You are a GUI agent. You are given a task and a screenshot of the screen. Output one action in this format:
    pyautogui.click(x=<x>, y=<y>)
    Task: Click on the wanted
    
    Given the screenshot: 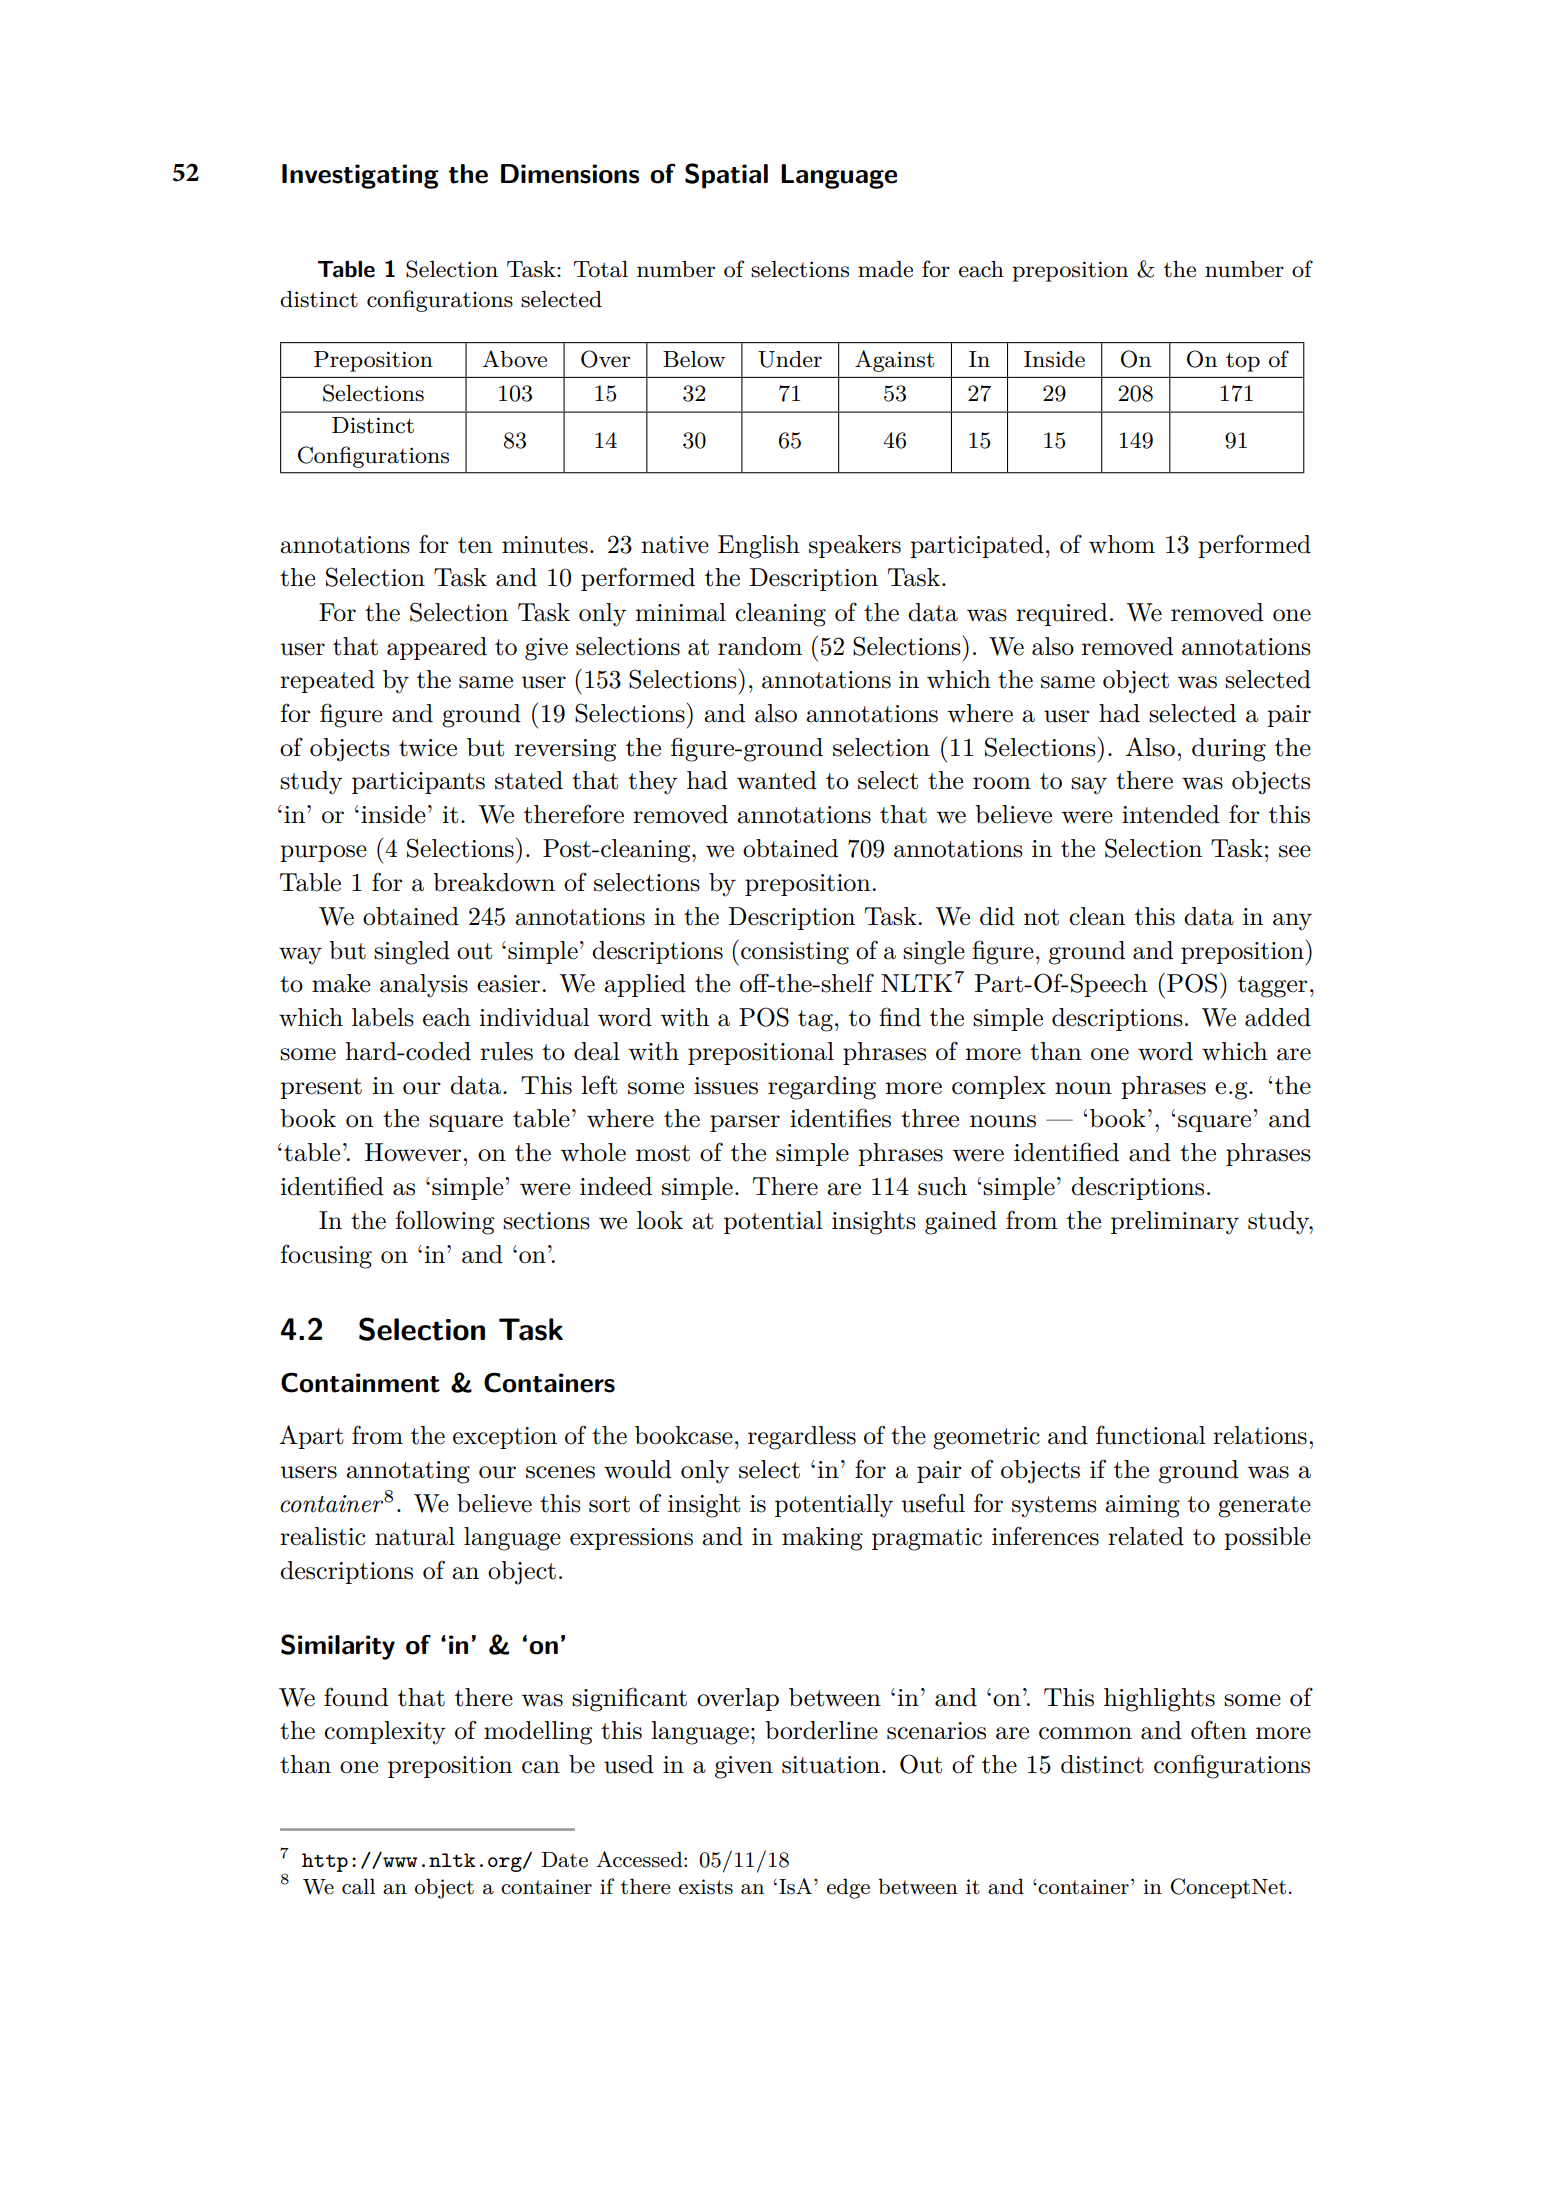 What is the action you would take?
    pyautogui.click(x=777, y=780)
